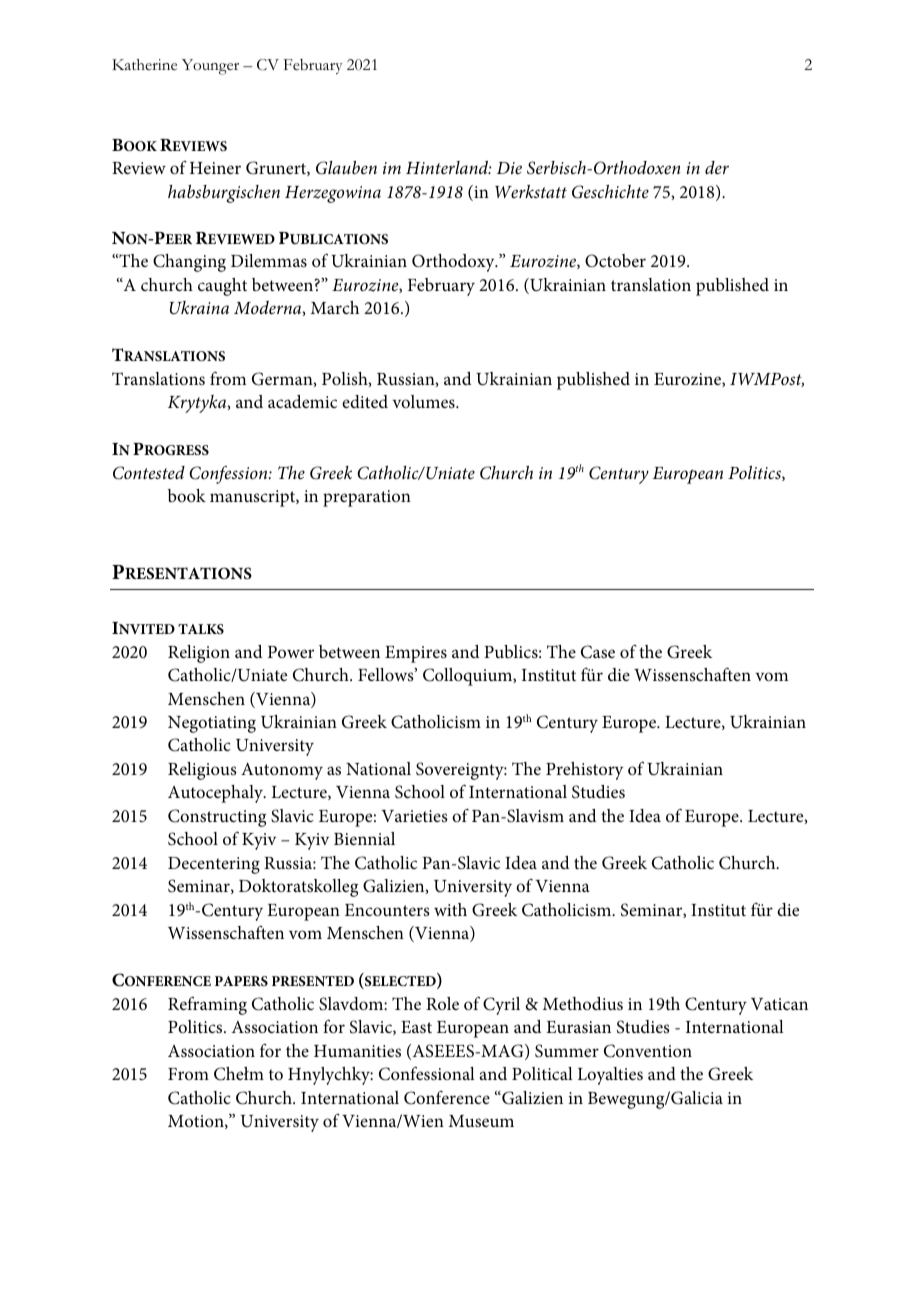 This document has width=924, height=1308. Describe the element at coordinates (598, 652) in the document. I see `Case` at that location.
